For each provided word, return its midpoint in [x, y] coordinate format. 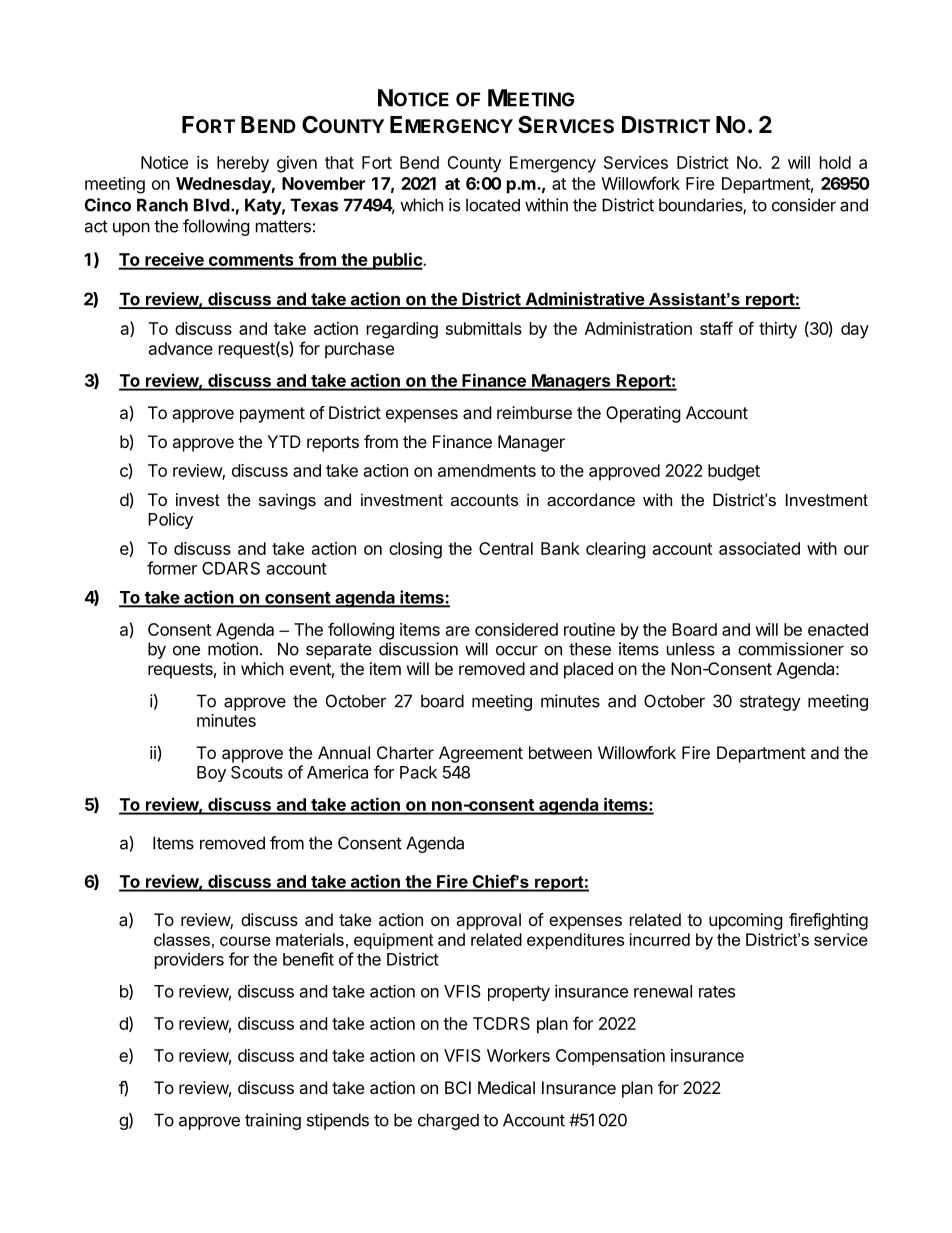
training [273, 1121]
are [458, 631]
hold [835, 162]
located [493, 205]
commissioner [791, 649]
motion [233, 649]
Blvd [212, 205]
